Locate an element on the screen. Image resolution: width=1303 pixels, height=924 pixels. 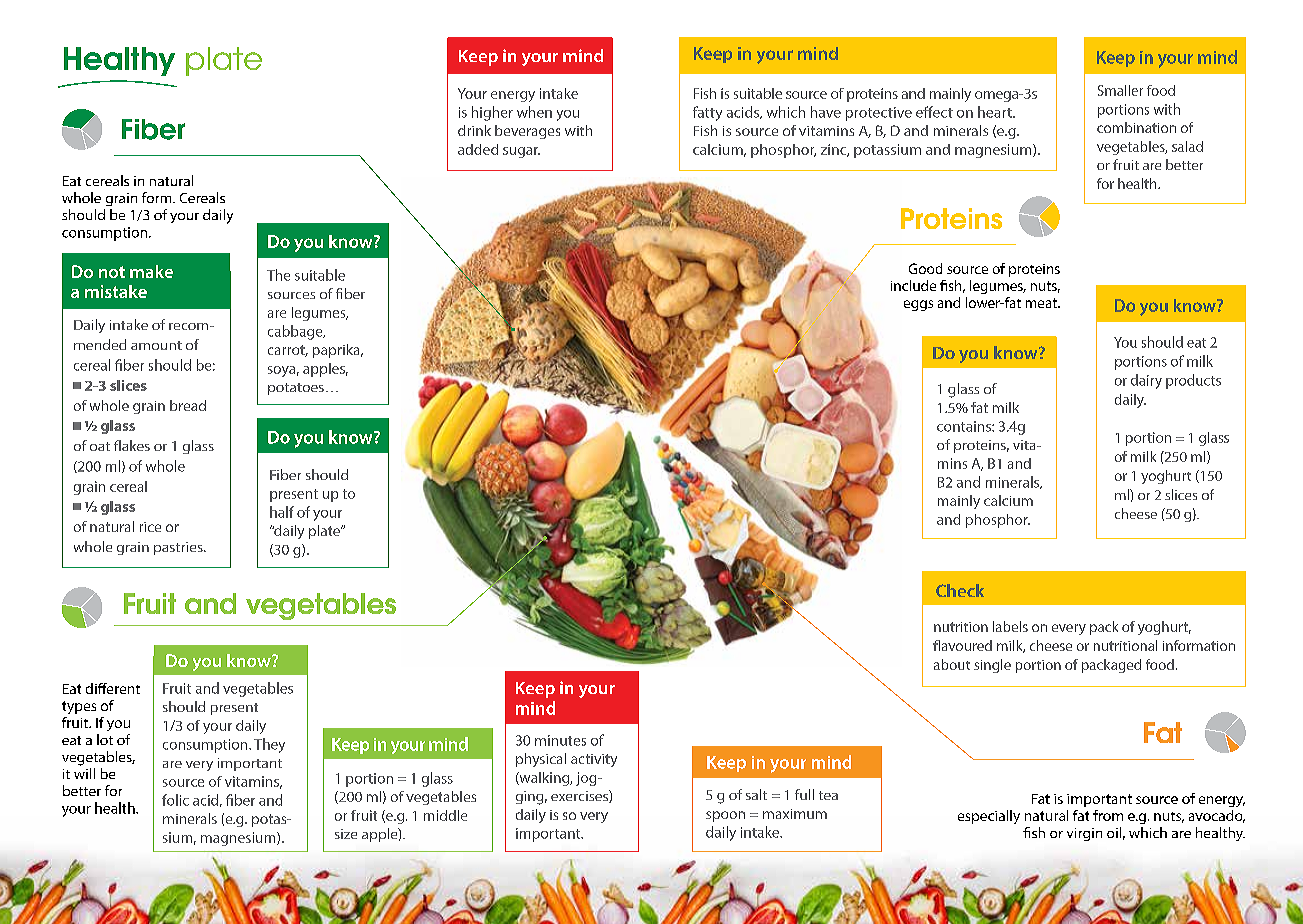
fatty is located at coordinates (707, 113).
